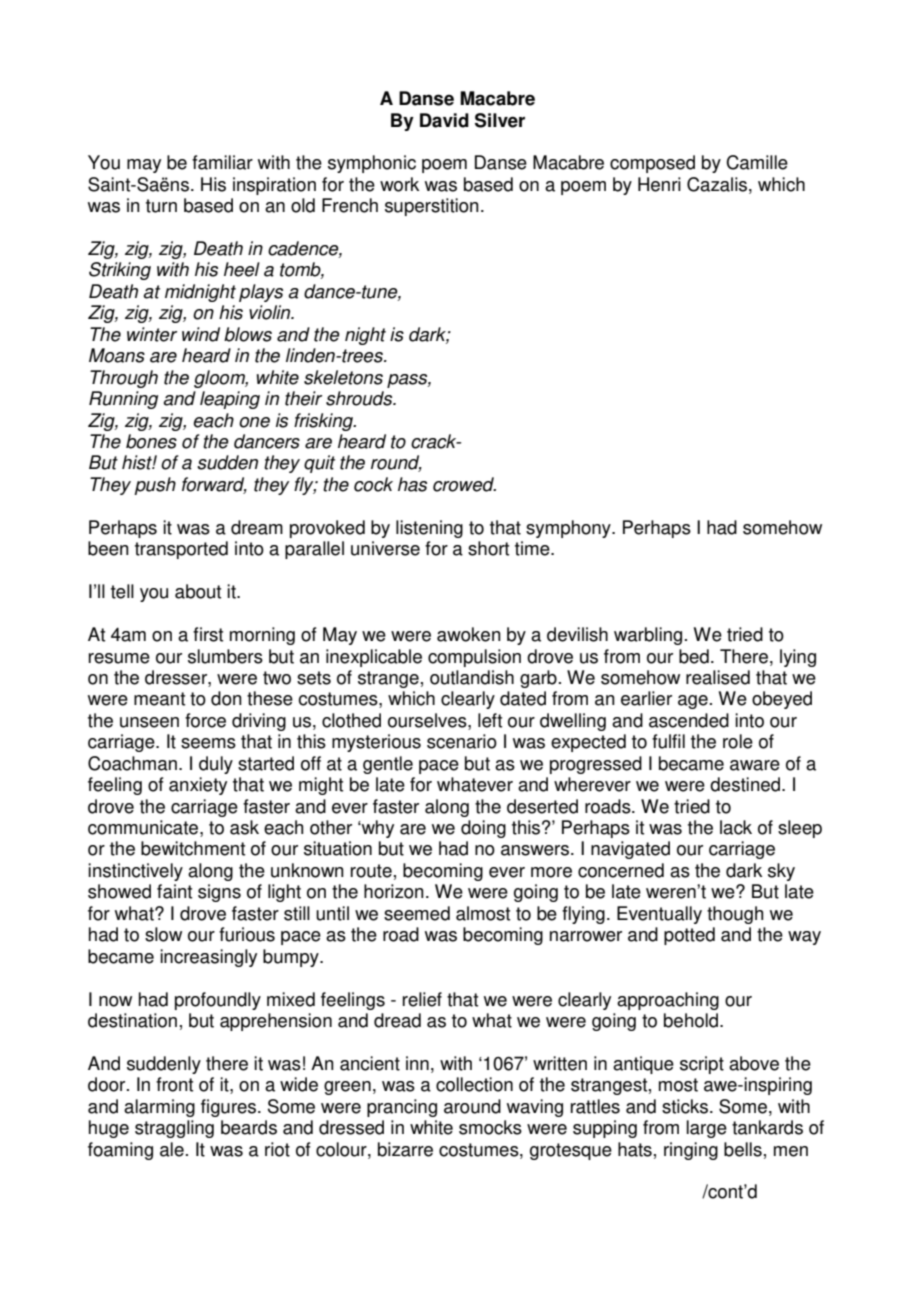  Describe the element at coordinates (474, 1084) in the document. I see `collection` at that location.
